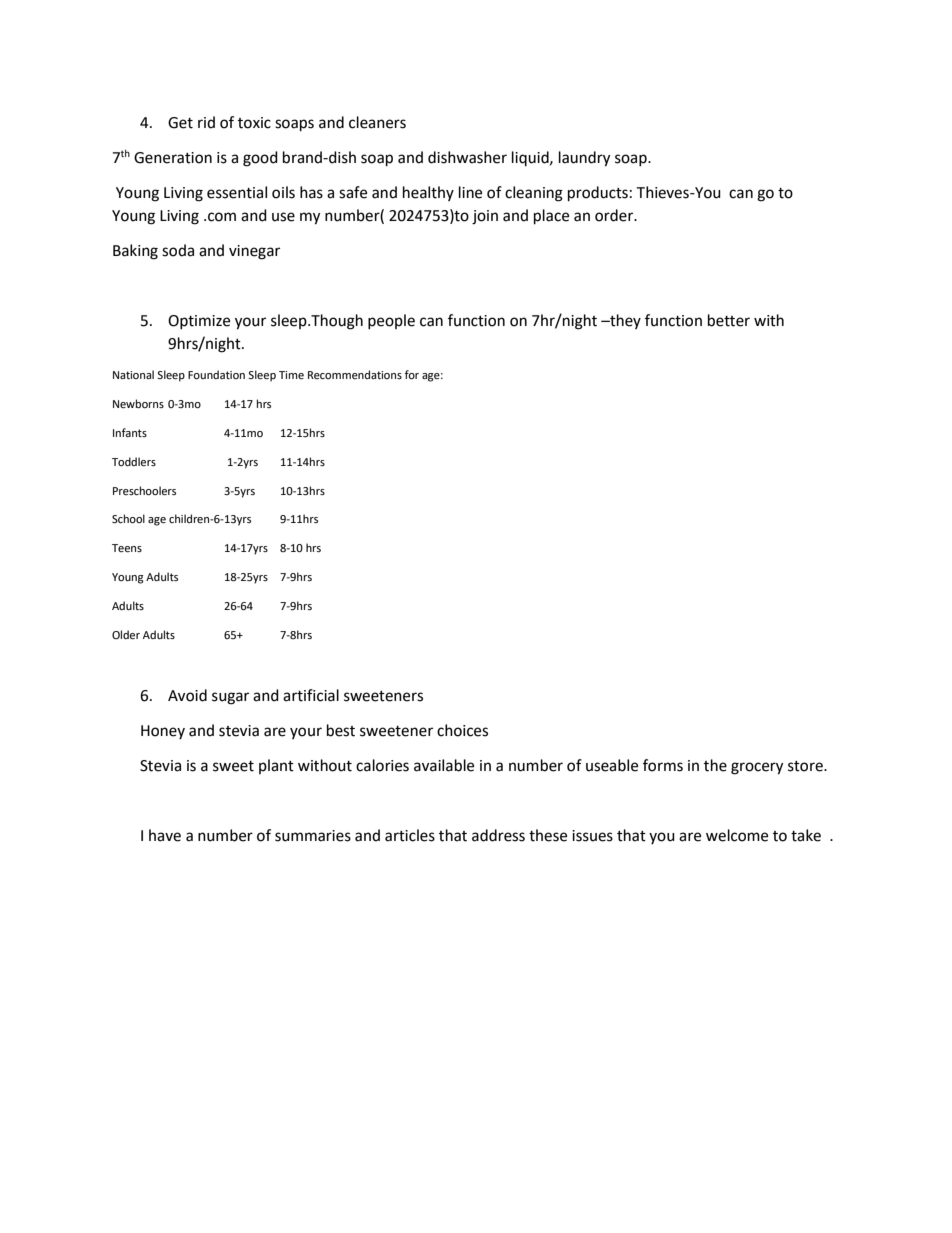 Image resolution: width=952 pixels, height=1233 pixels. I want to click on Optimize, so click(199, 322).
